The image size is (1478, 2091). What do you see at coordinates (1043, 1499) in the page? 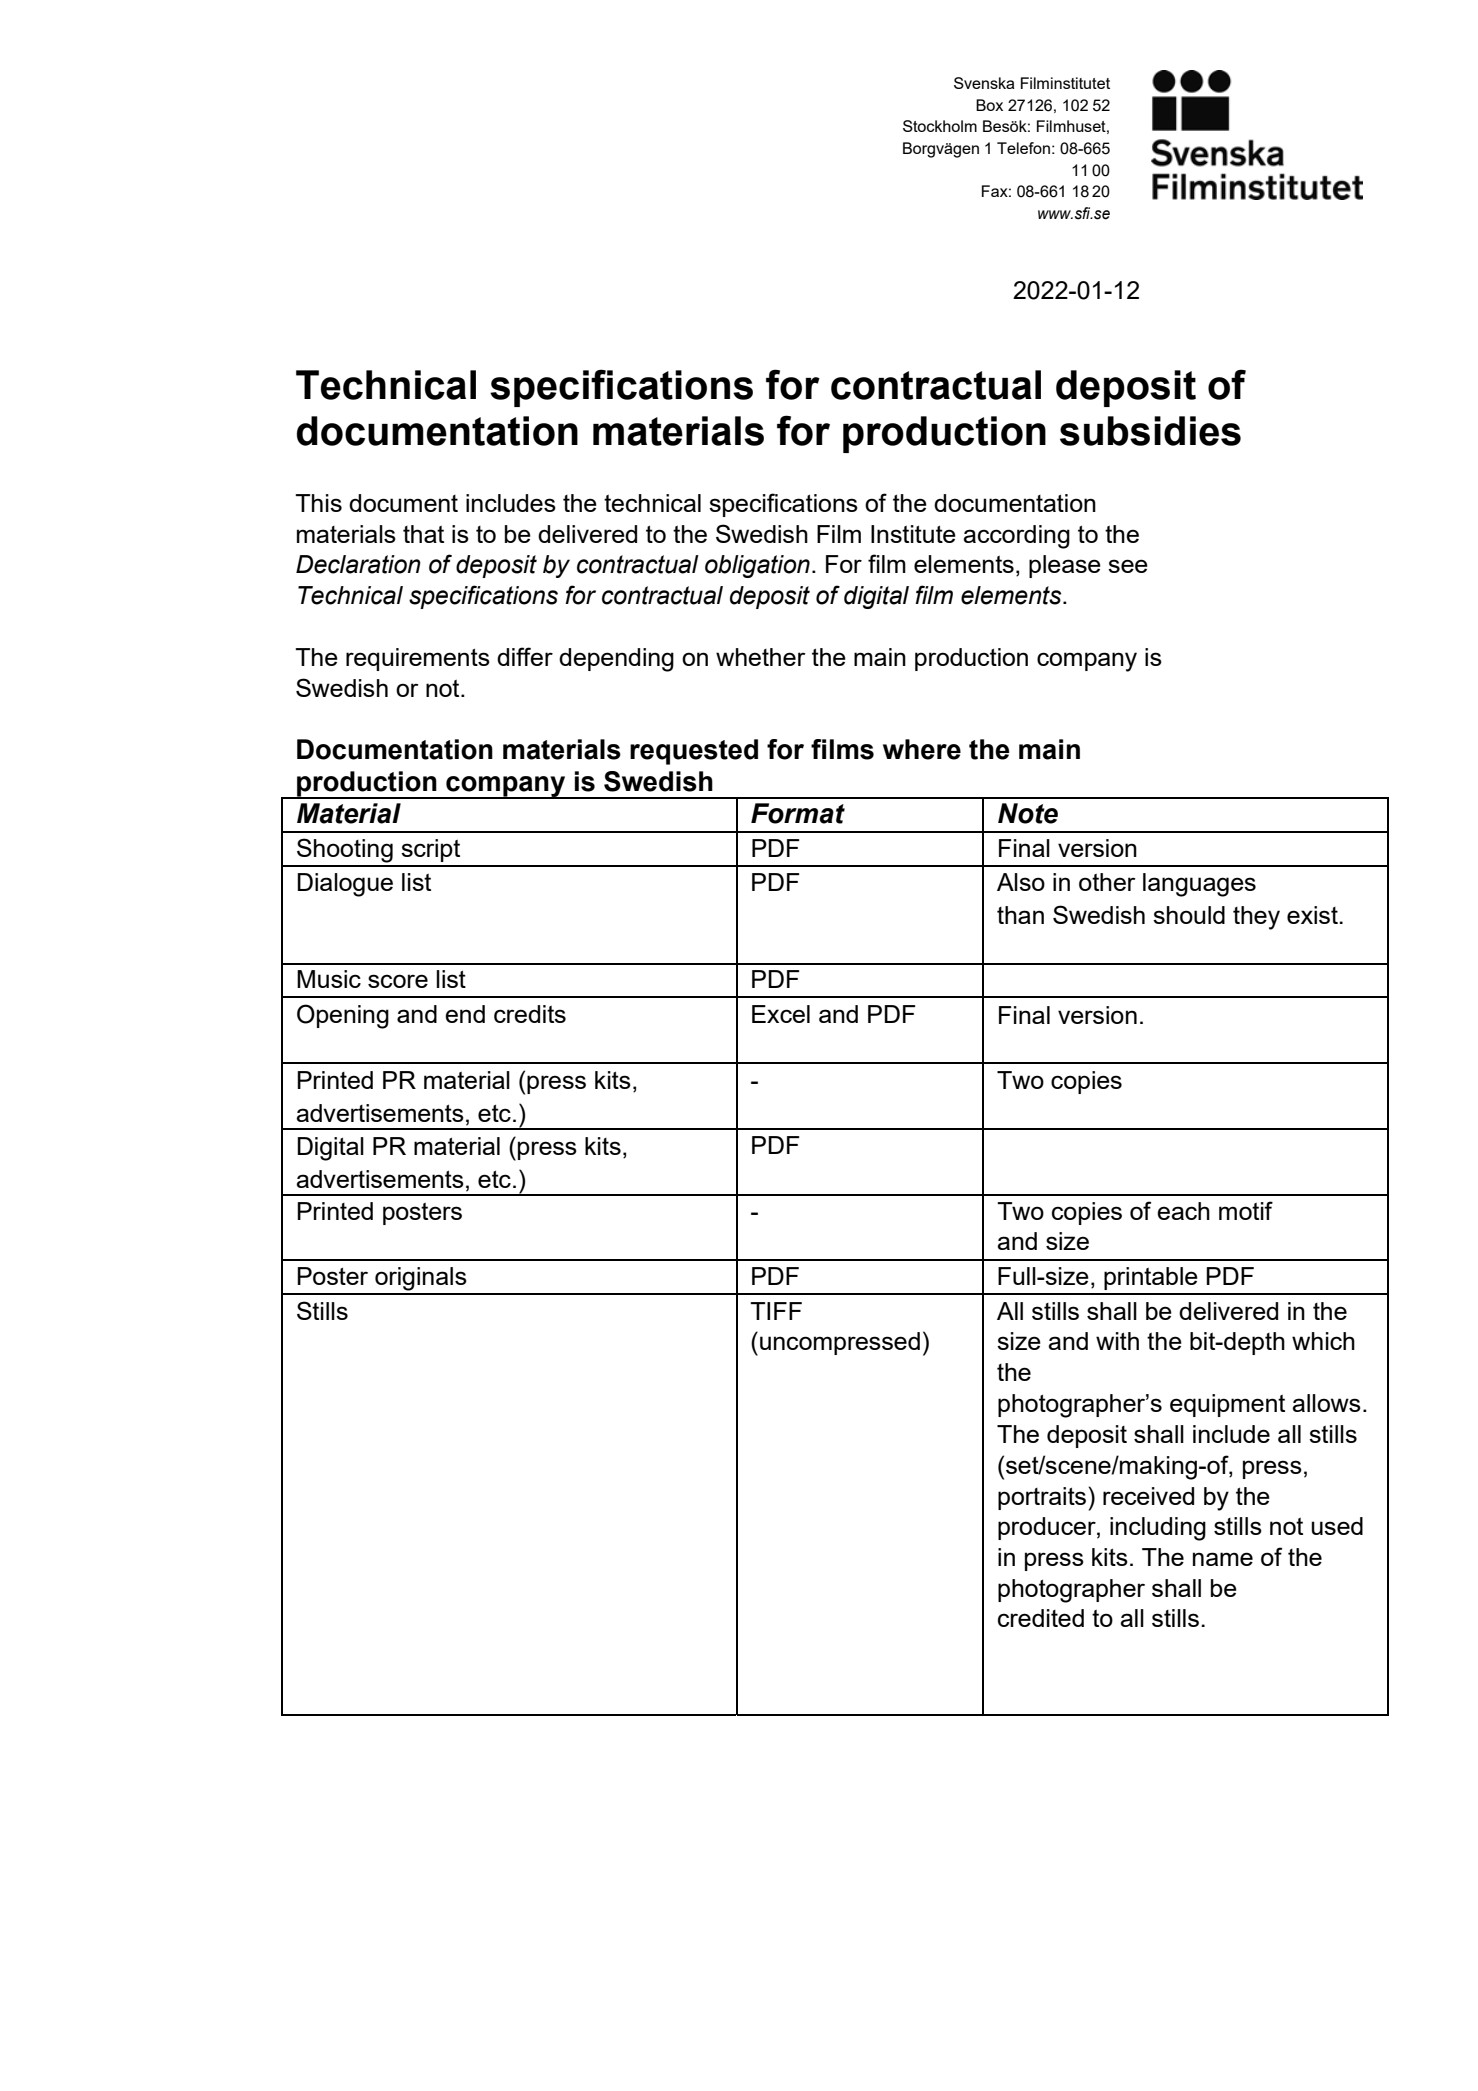
I see `portraits` at bounding box center [1043, 1499].
